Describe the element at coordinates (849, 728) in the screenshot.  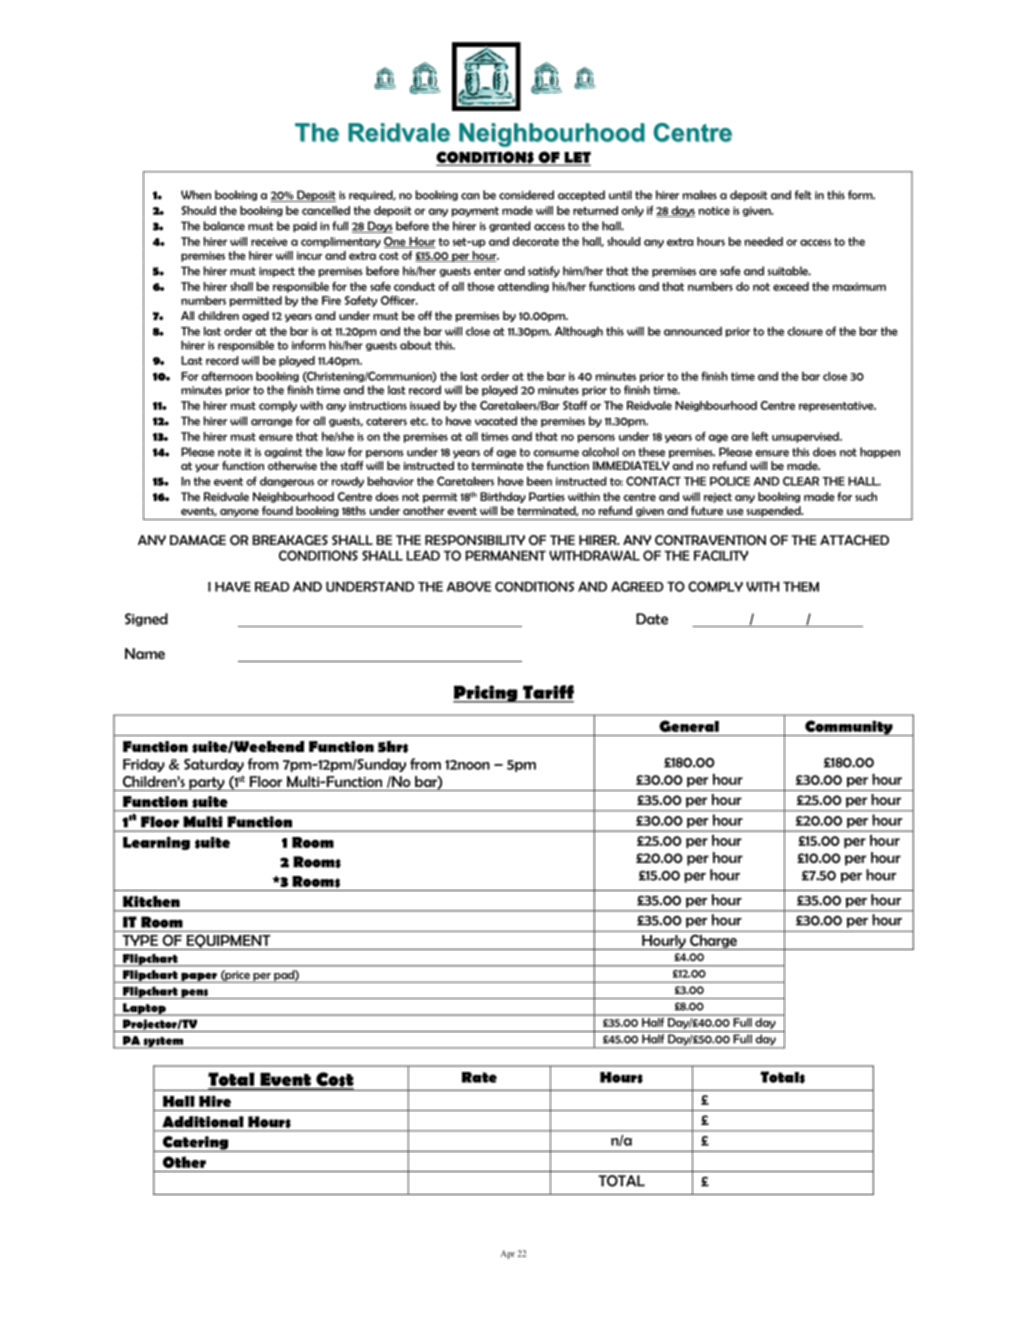
I see `Community` at that location.
